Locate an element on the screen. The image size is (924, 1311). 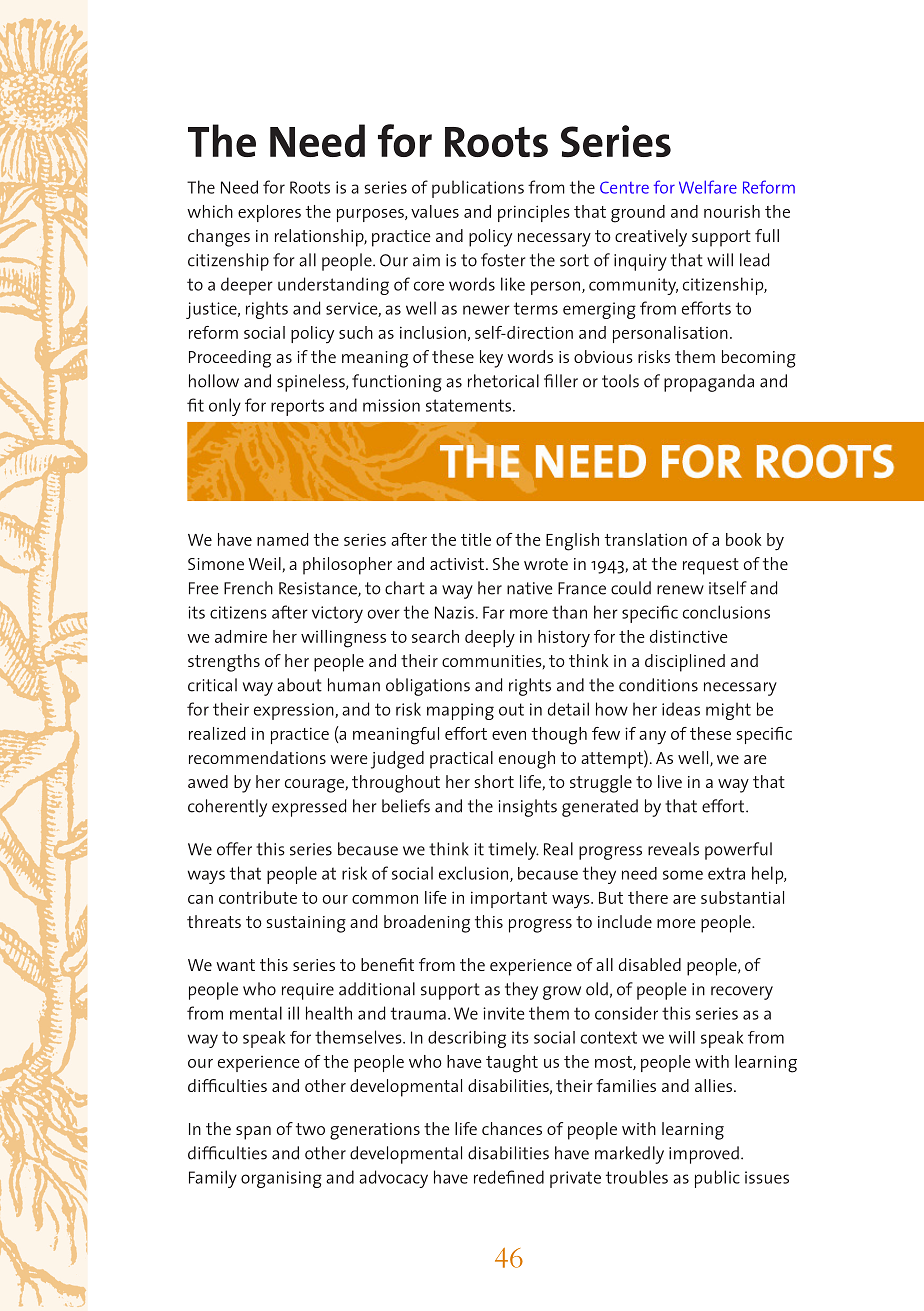
substantial is located at coordinates (742, 897).
